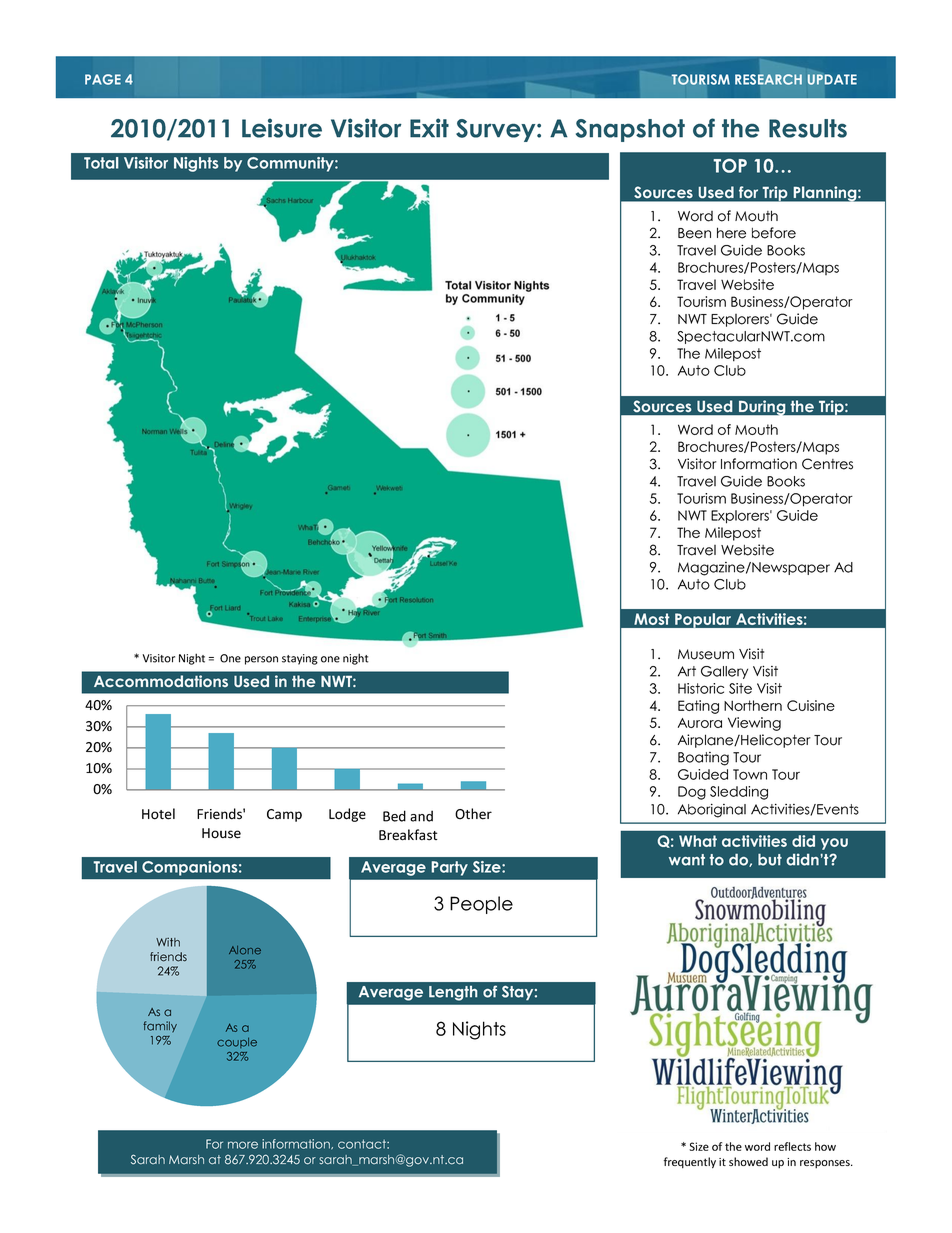 The width and height of the screenshot is (952, 1233). I want to click on couple, so click(237, 1043).
